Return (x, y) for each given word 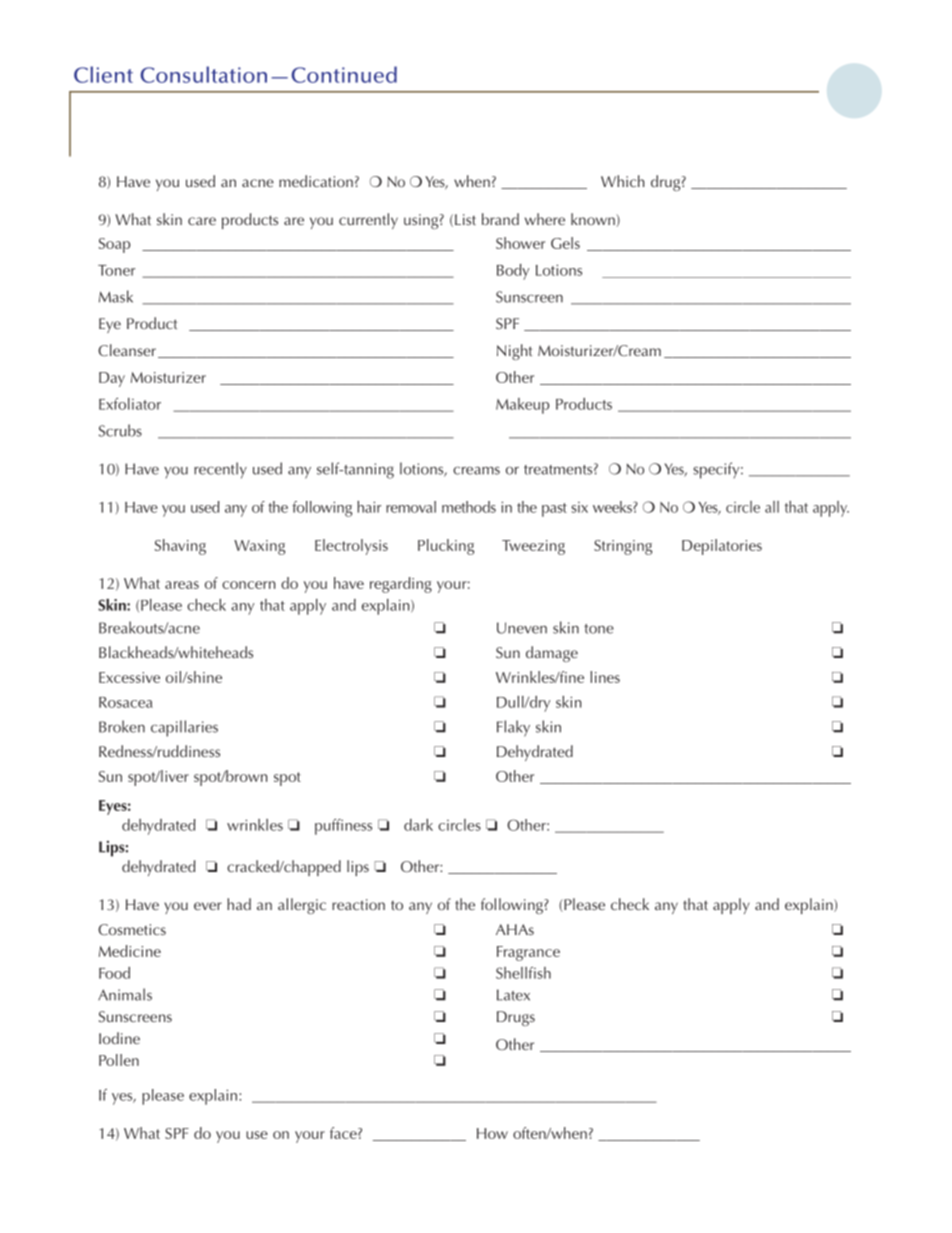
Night (514, 352)
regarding (401, 585)
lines (605, 677)
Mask (116, 296)
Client (103, 74)
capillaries (184, 728)
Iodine (119, 1038)
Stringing (623, 547)
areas (182, 585)
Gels (565, 243)
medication (316, 181)
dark (418, 825)
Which (622, 181)
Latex (513, 995)
